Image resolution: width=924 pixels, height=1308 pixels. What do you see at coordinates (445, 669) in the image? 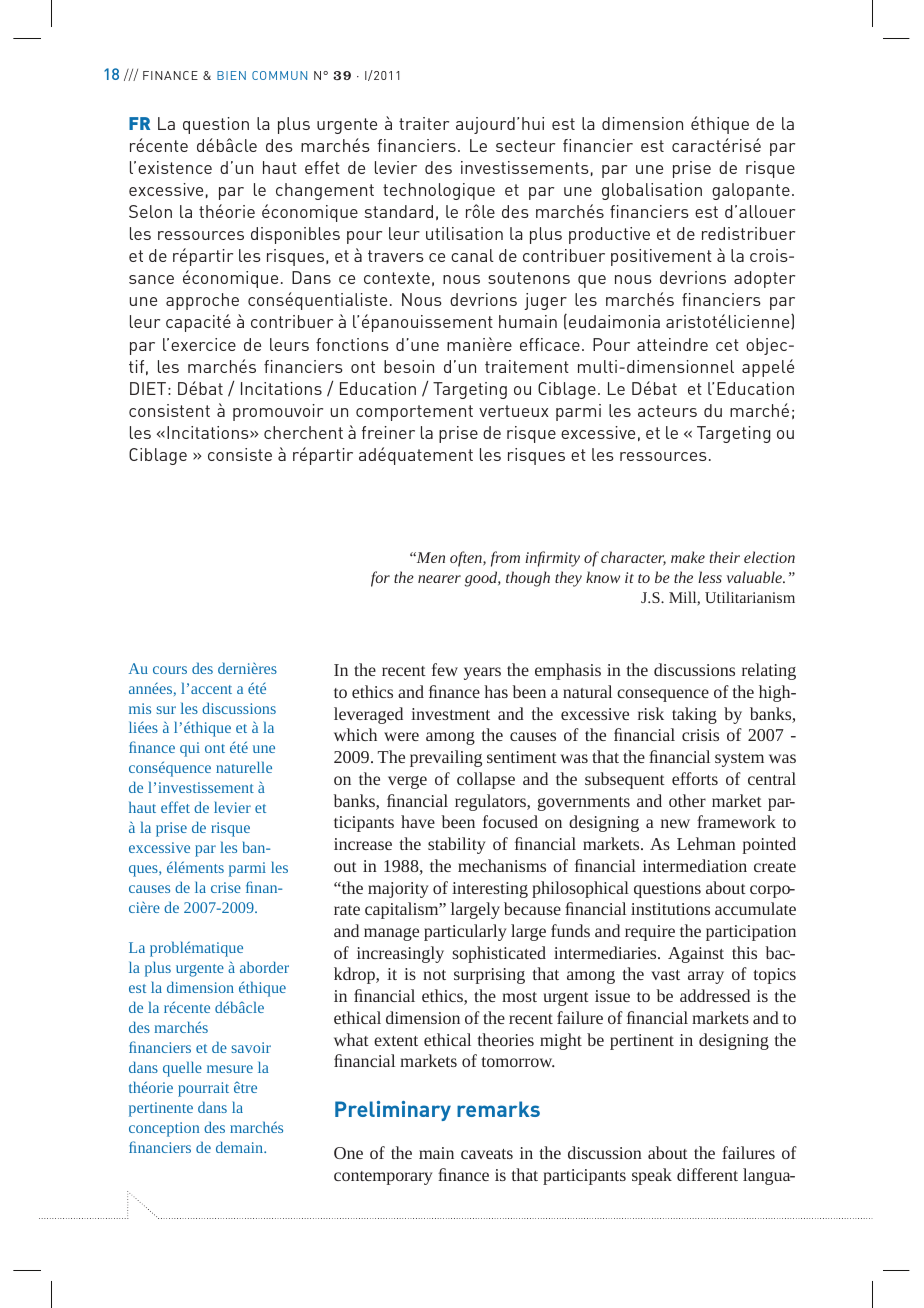
I see `few` at bounding box center [445, 669].
